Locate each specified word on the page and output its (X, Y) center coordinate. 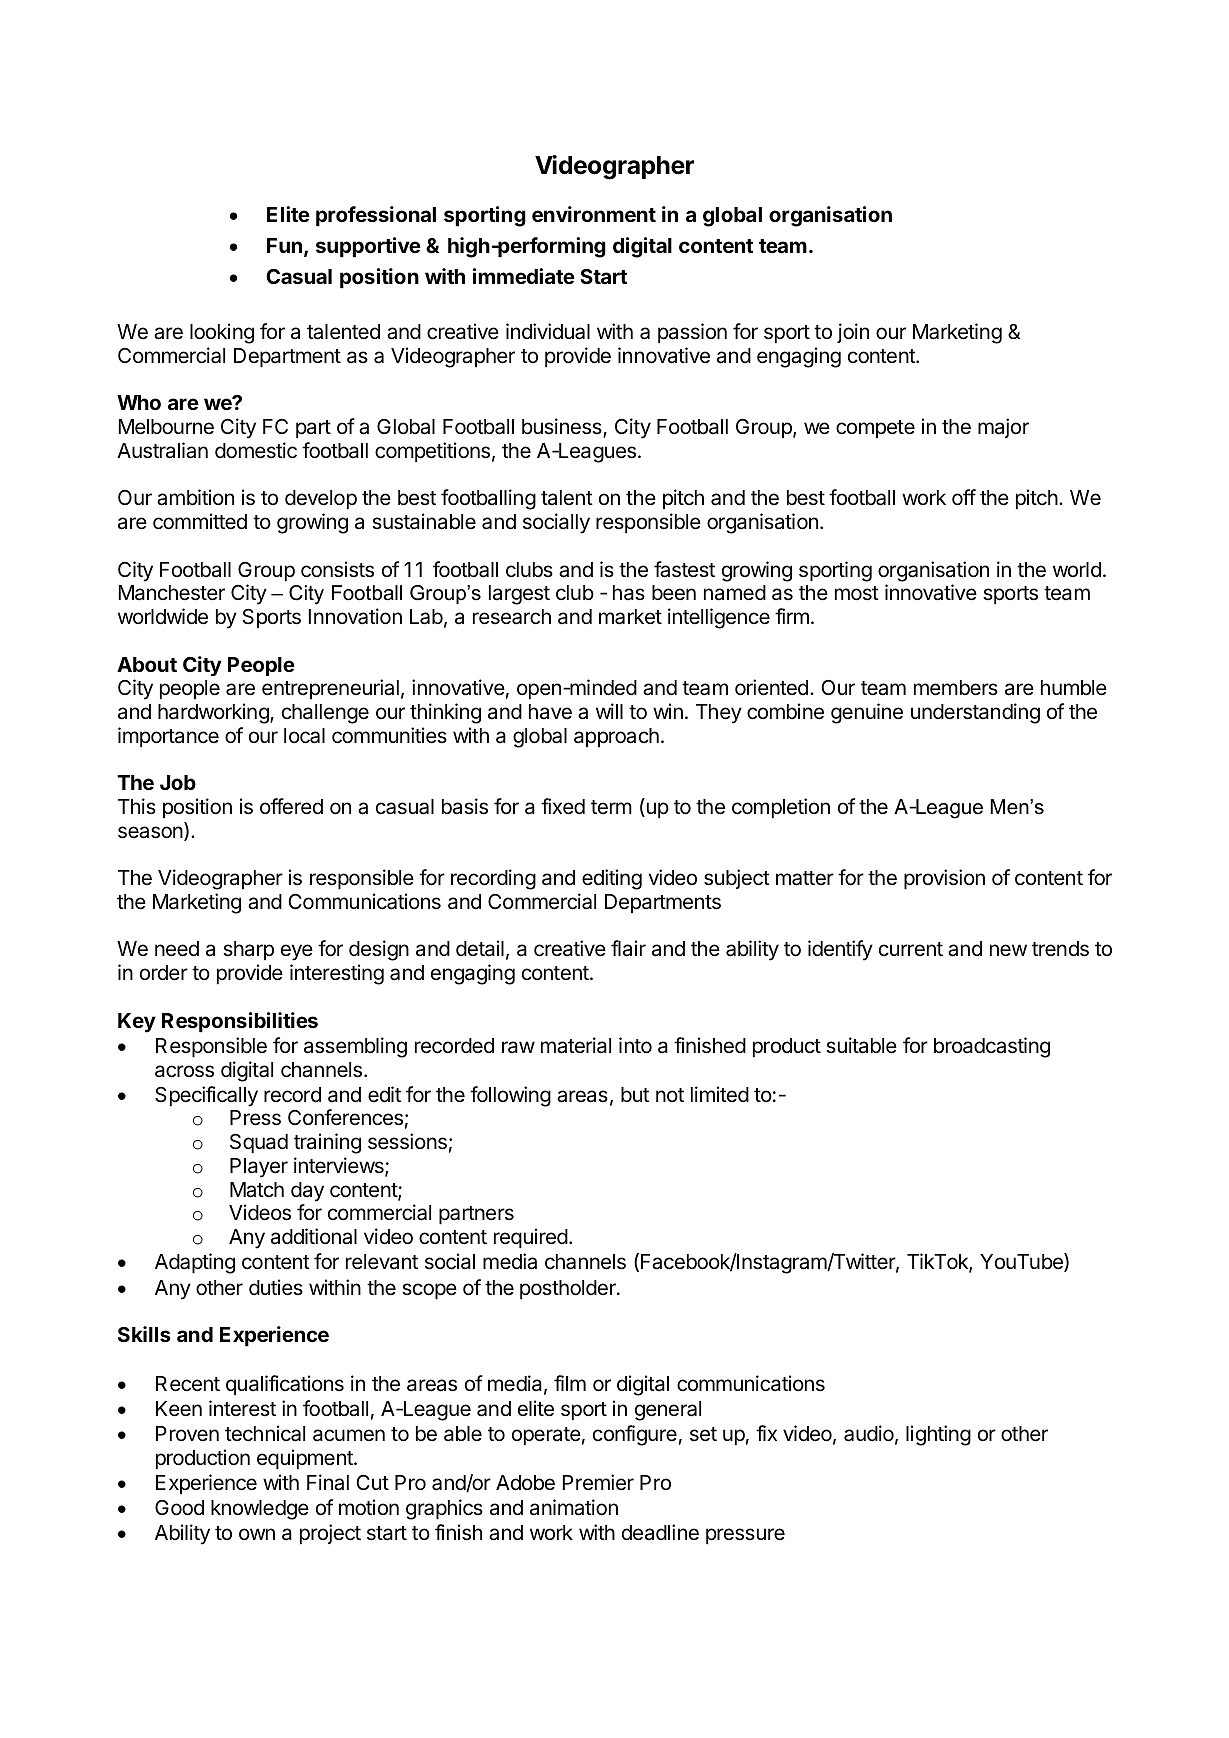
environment (594, 214)
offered (291, 806)
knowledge (260, 1510)
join (853, 333)
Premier (598, 1482)
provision (944, 879)
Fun (284, 245)
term (611, 807)
